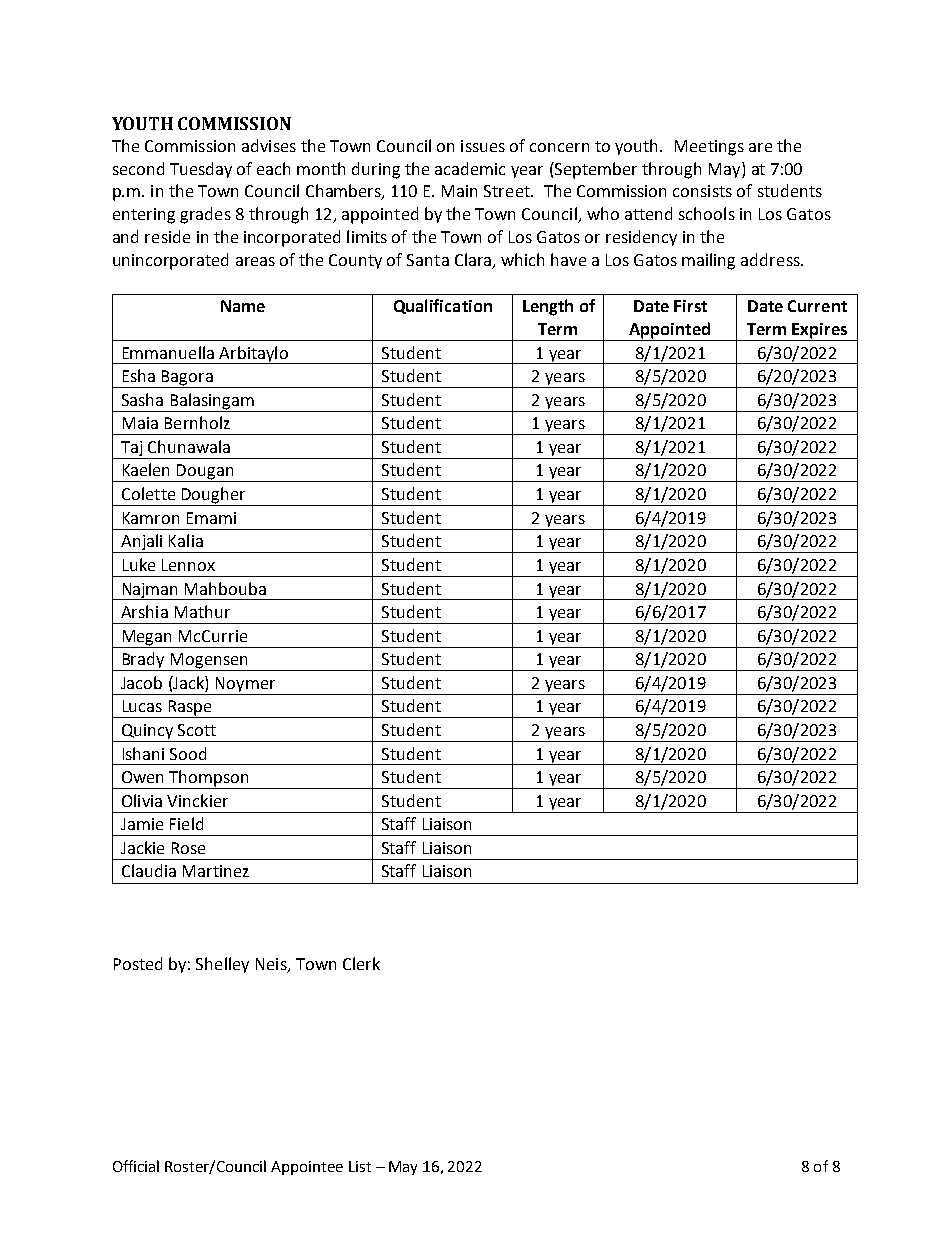 This screenshot has width=952, height=1233. I want to click on Official, so click(136, 1166).
